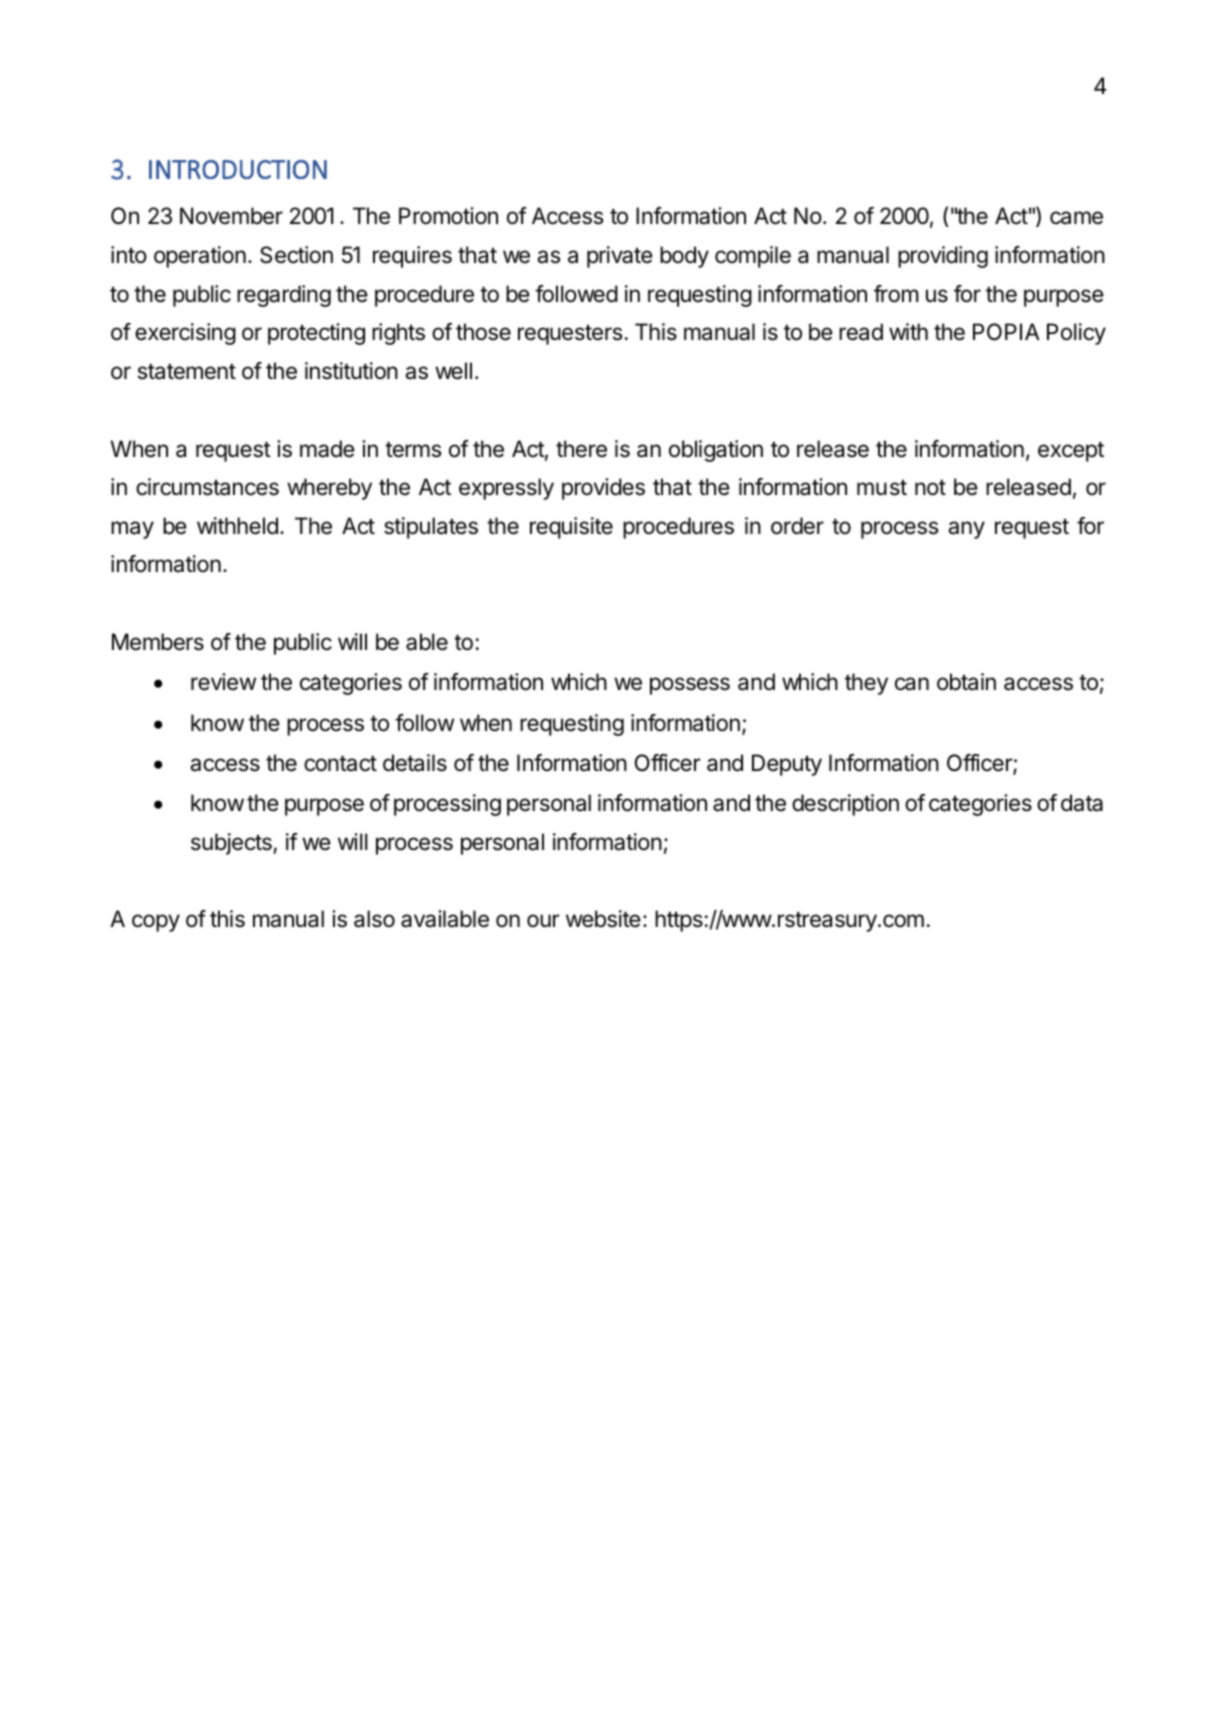 Image resolution: width=1215 pixels, height=1718 pixels. What do you see at coordinates (132, 530) in the document?
I see `may` at bounding box center [132, 530].
